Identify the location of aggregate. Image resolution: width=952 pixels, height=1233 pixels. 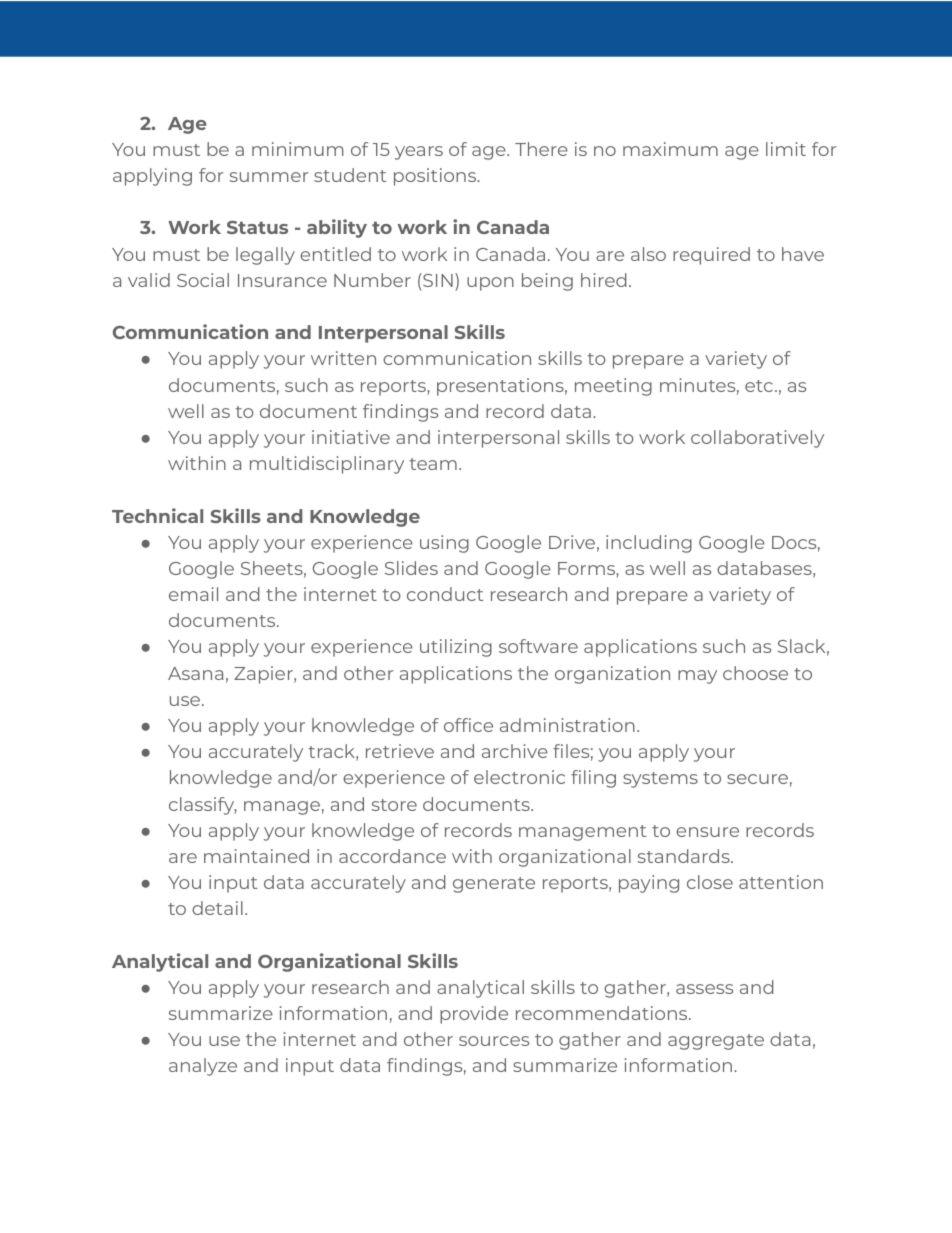
(716, 1042).
